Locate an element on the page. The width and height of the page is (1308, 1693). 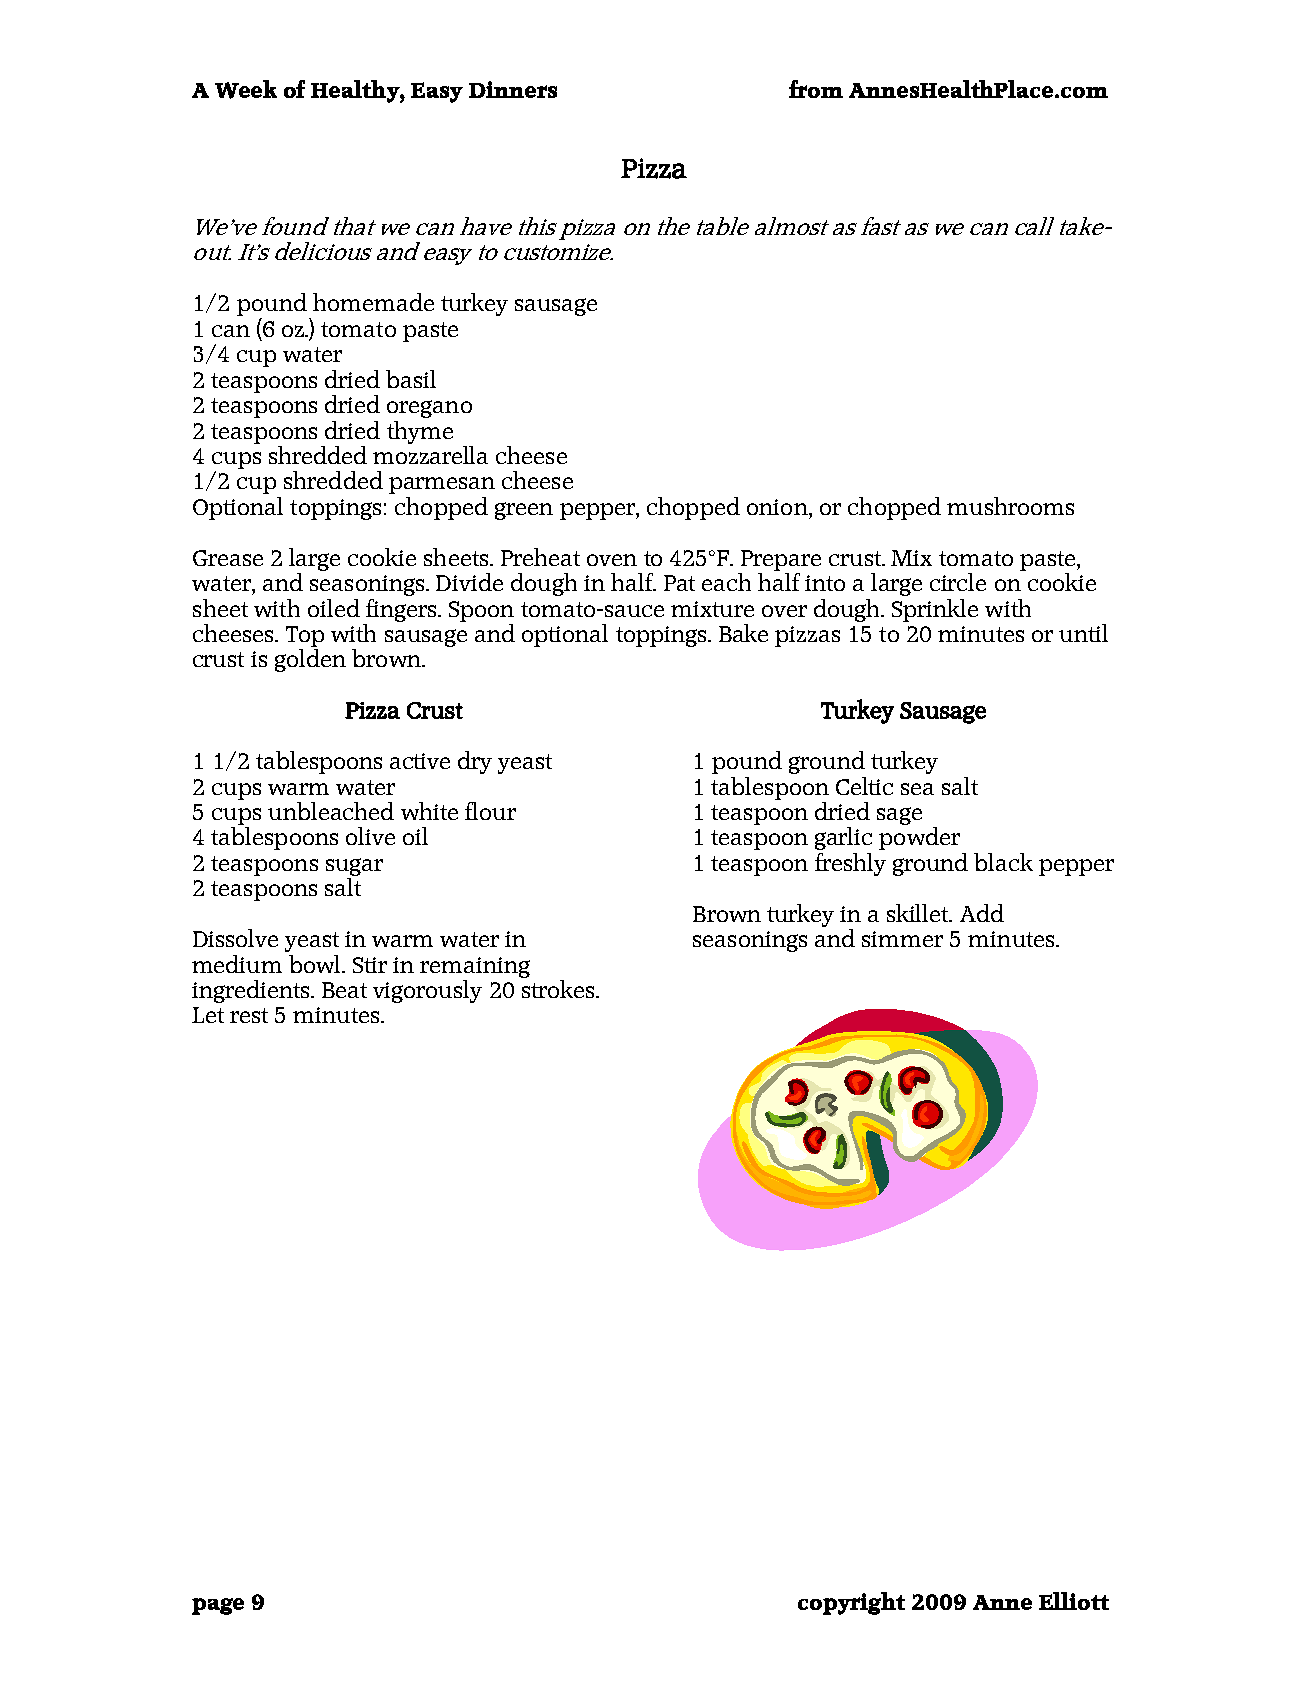
black is located at coordinates (1003, 862).
